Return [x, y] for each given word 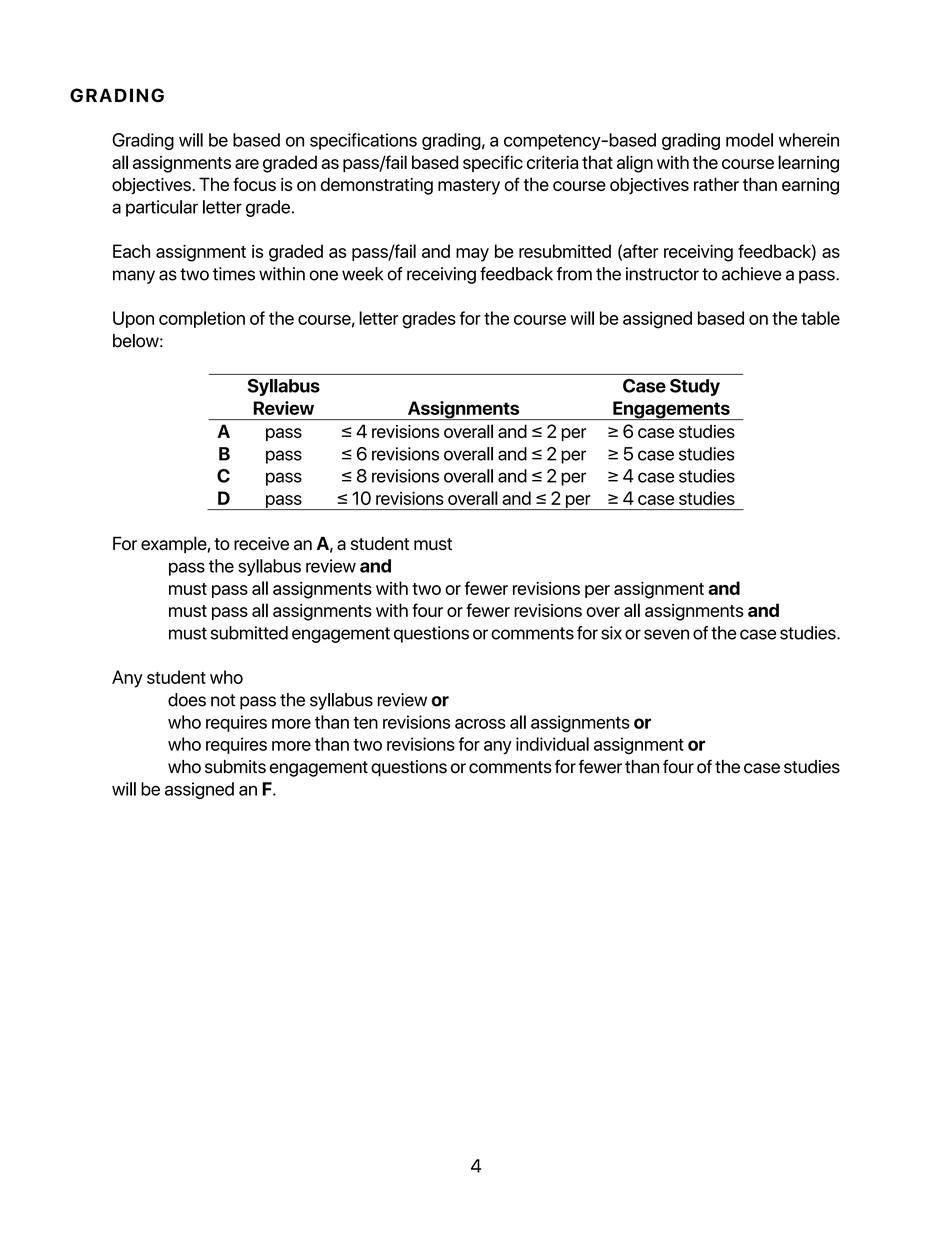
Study [695, 387]
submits [235, 767]
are [247, 164]
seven [666, 634]
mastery [469, 187]
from [574, 274]
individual [552, 744]
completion [202, 319]
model [749, 140]
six [611, 633]
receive [261, 543]
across [480, 724]
